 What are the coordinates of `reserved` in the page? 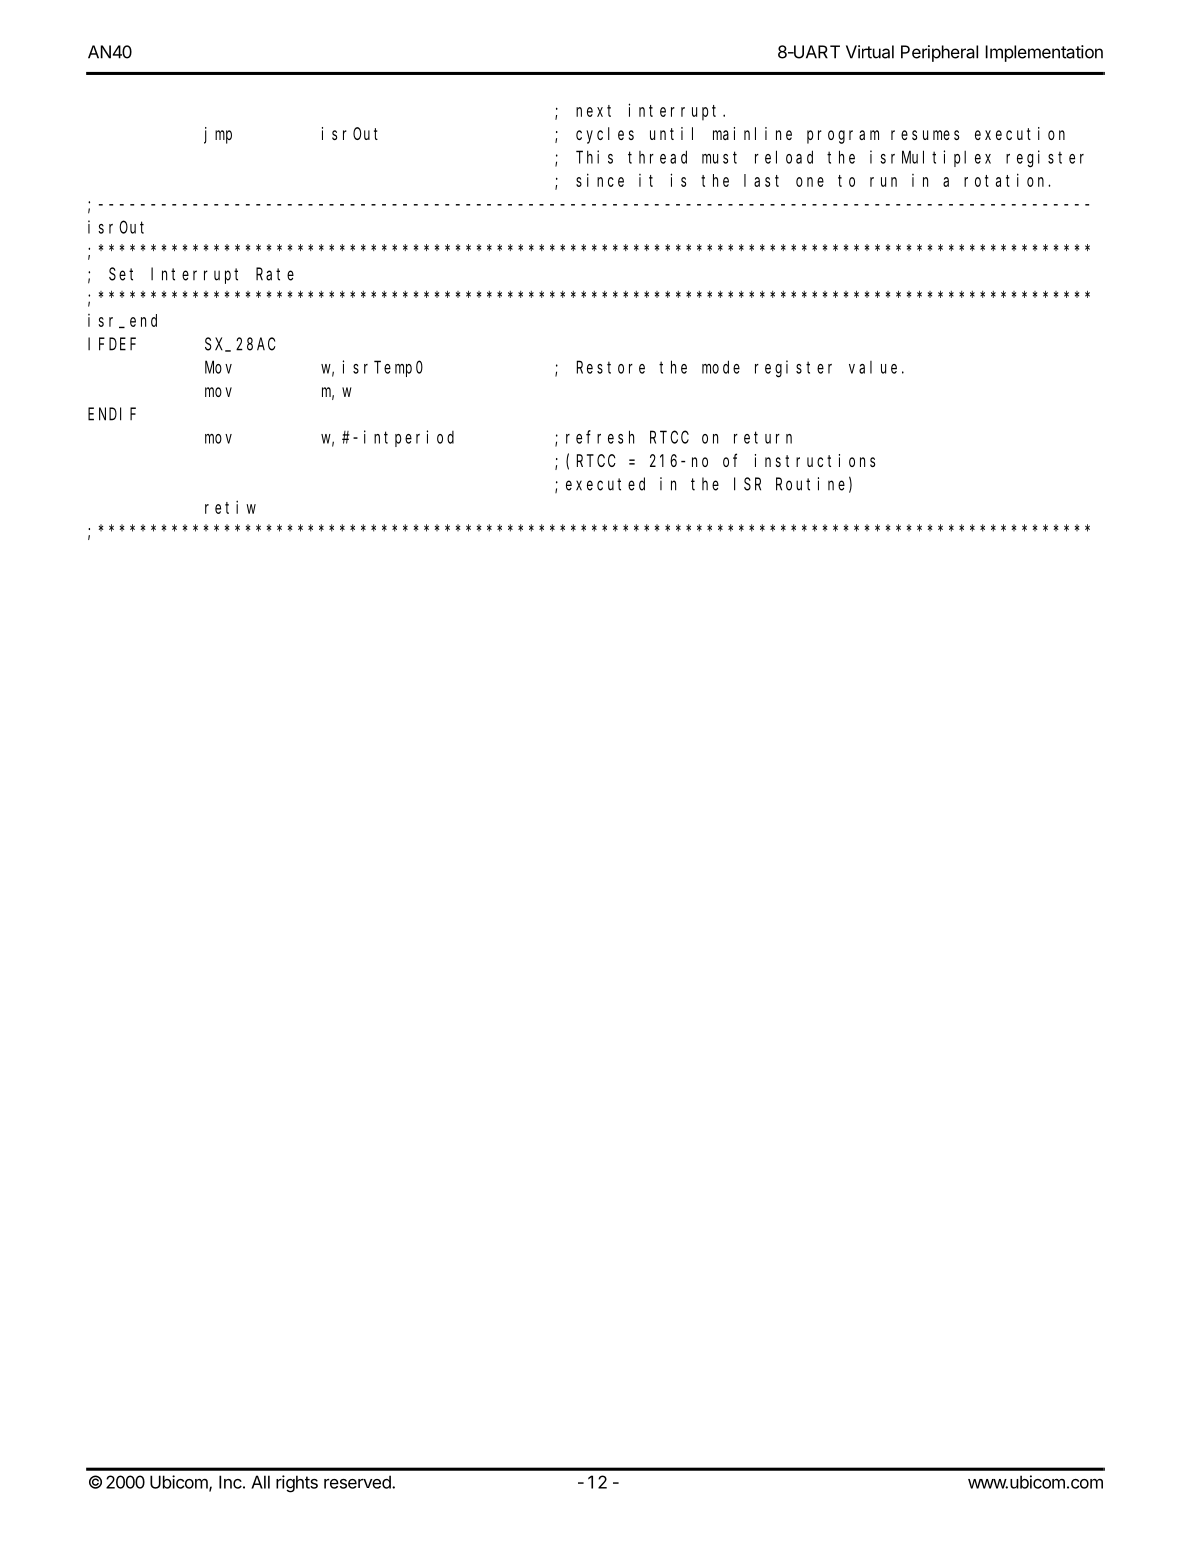 It's located at (358, 1482).
